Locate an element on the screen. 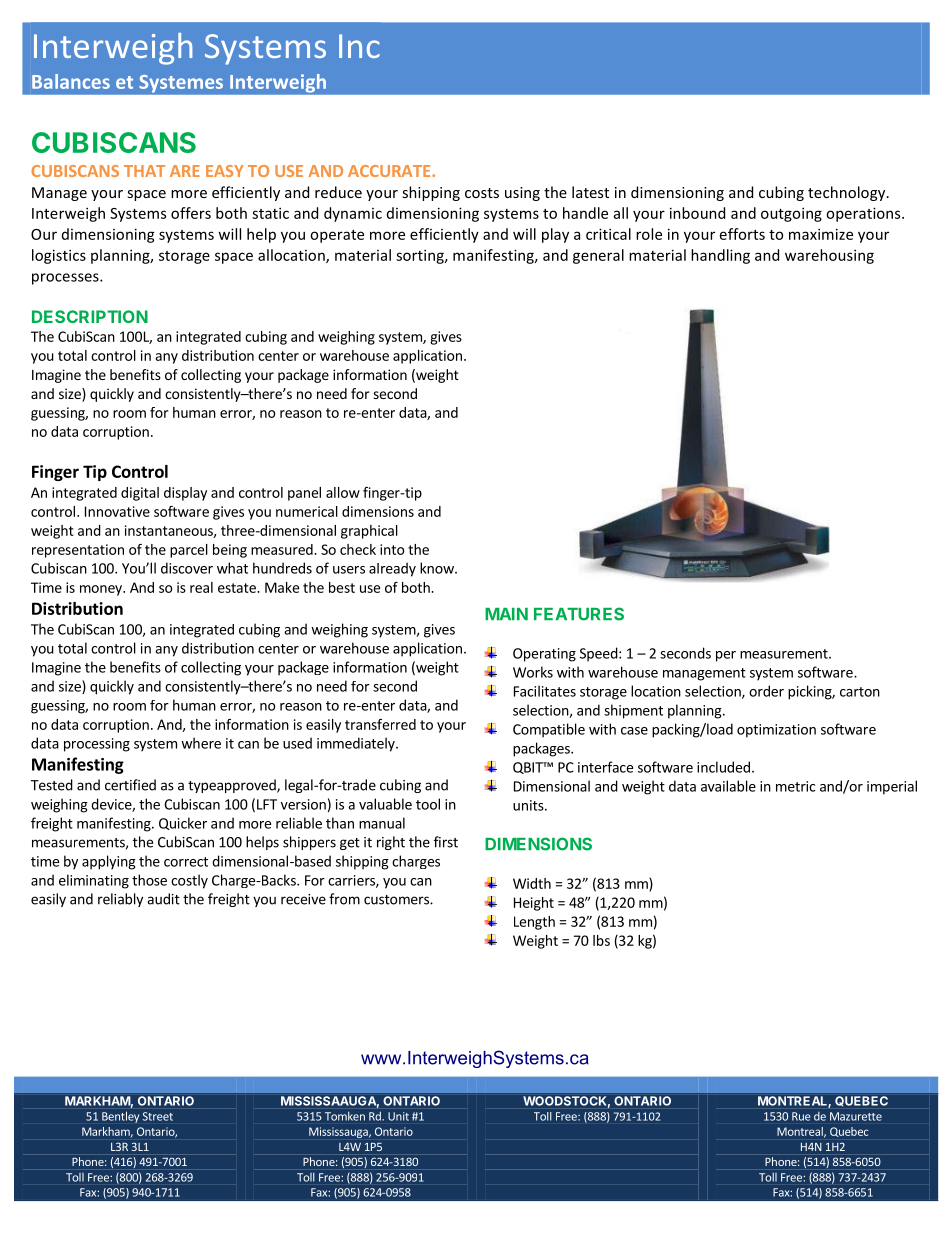  technology is located at coordinates (848, 193).
